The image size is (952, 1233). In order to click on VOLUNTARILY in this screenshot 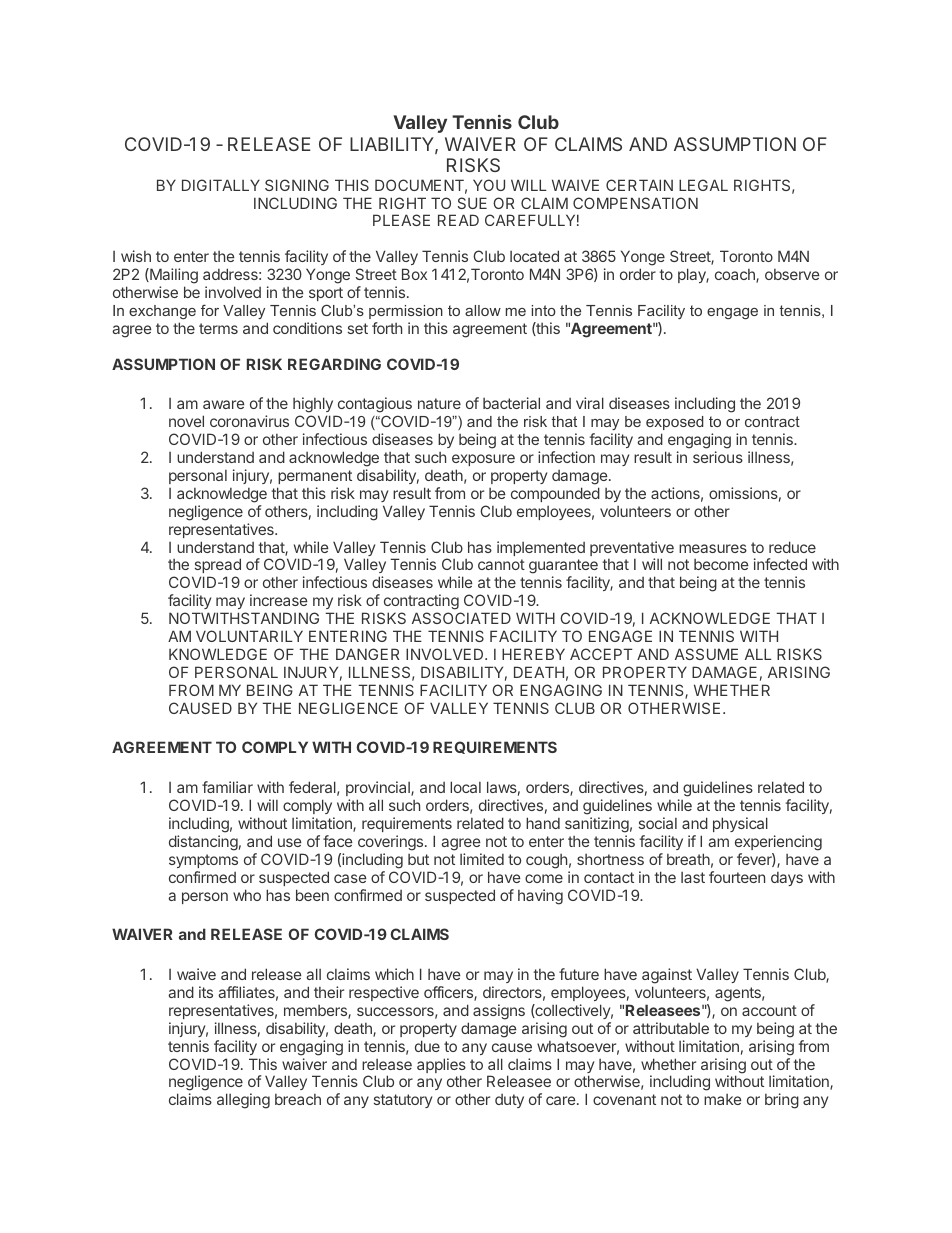, I will do `click(249, 636)`.
